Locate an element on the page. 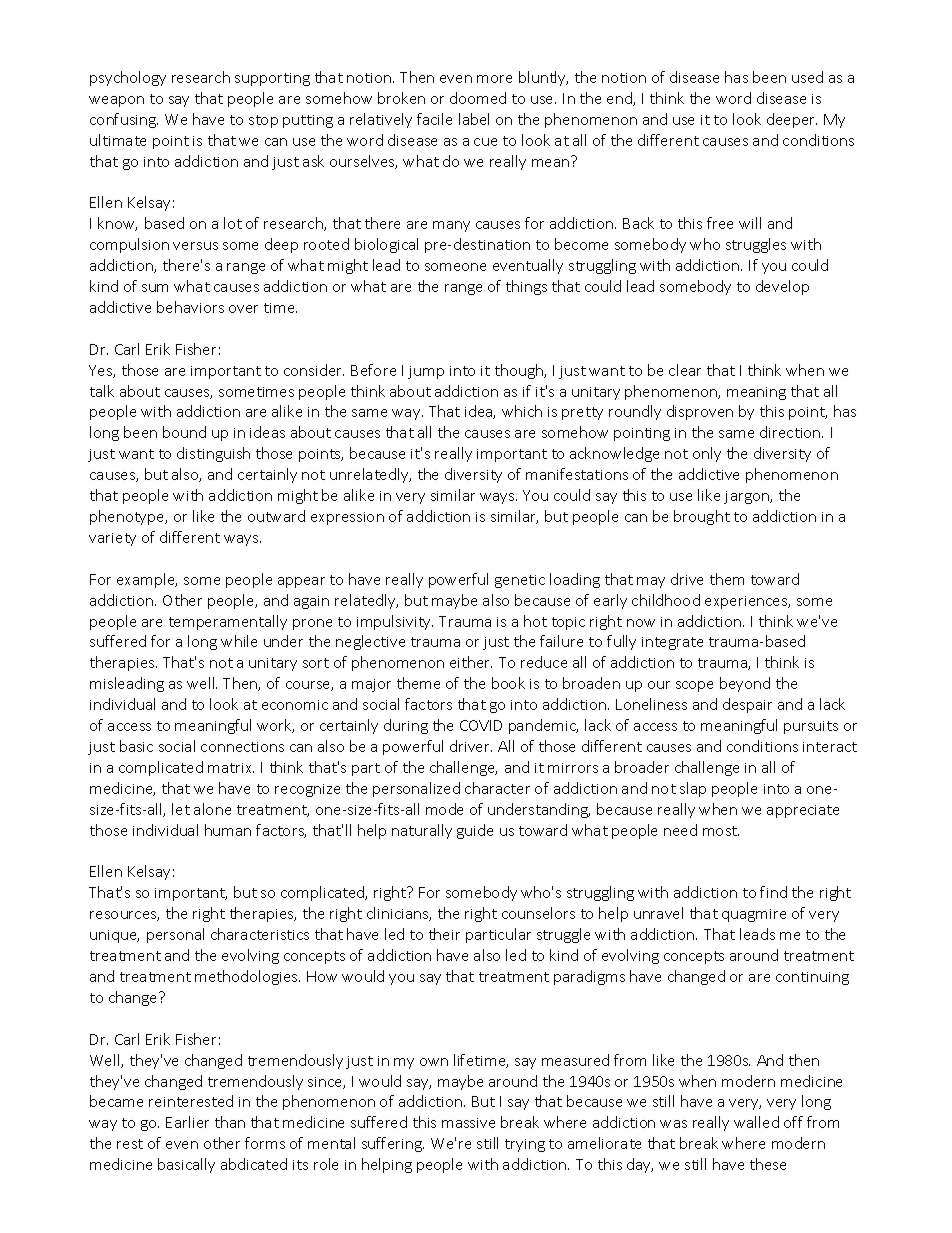 The image size is (952, 1233). label is located at coordinates (474, 119).
